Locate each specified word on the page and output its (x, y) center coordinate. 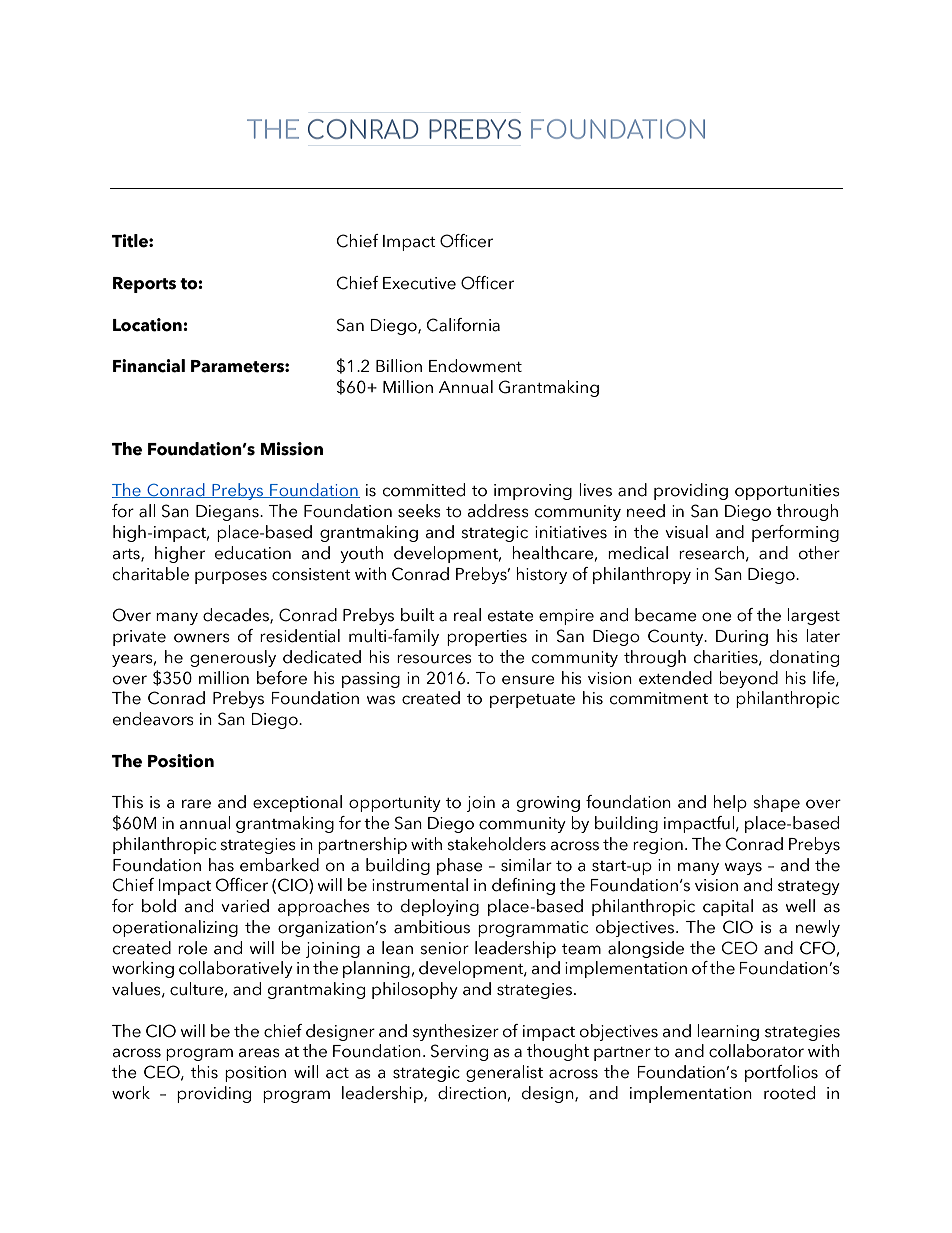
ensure (528, 680)
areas (259, 1053)
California (463, 325)
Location (148, 325)
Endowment (475, 366)
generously (233, 658)
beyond (748, 679)
